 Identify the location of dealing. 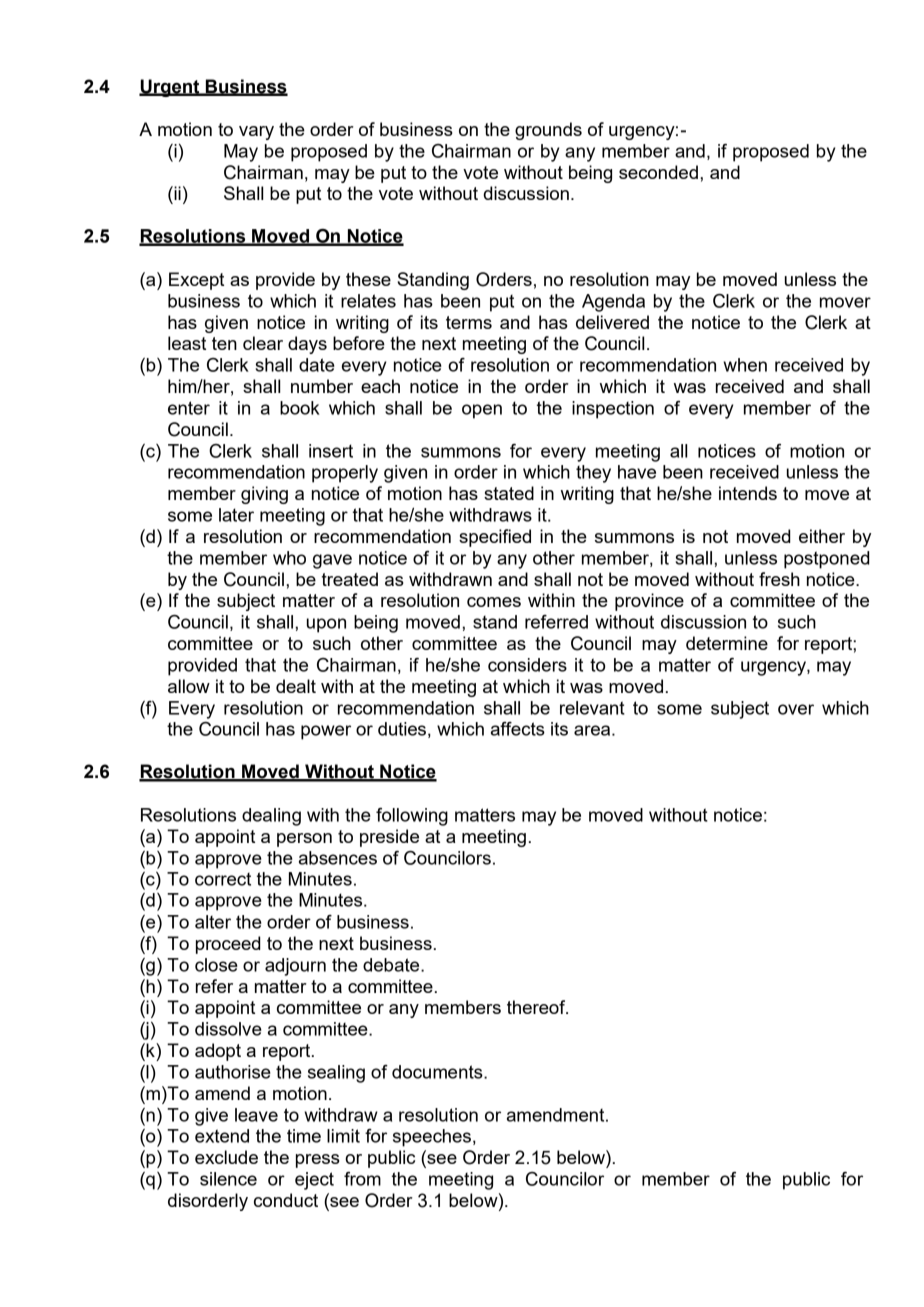
(271, 817).
